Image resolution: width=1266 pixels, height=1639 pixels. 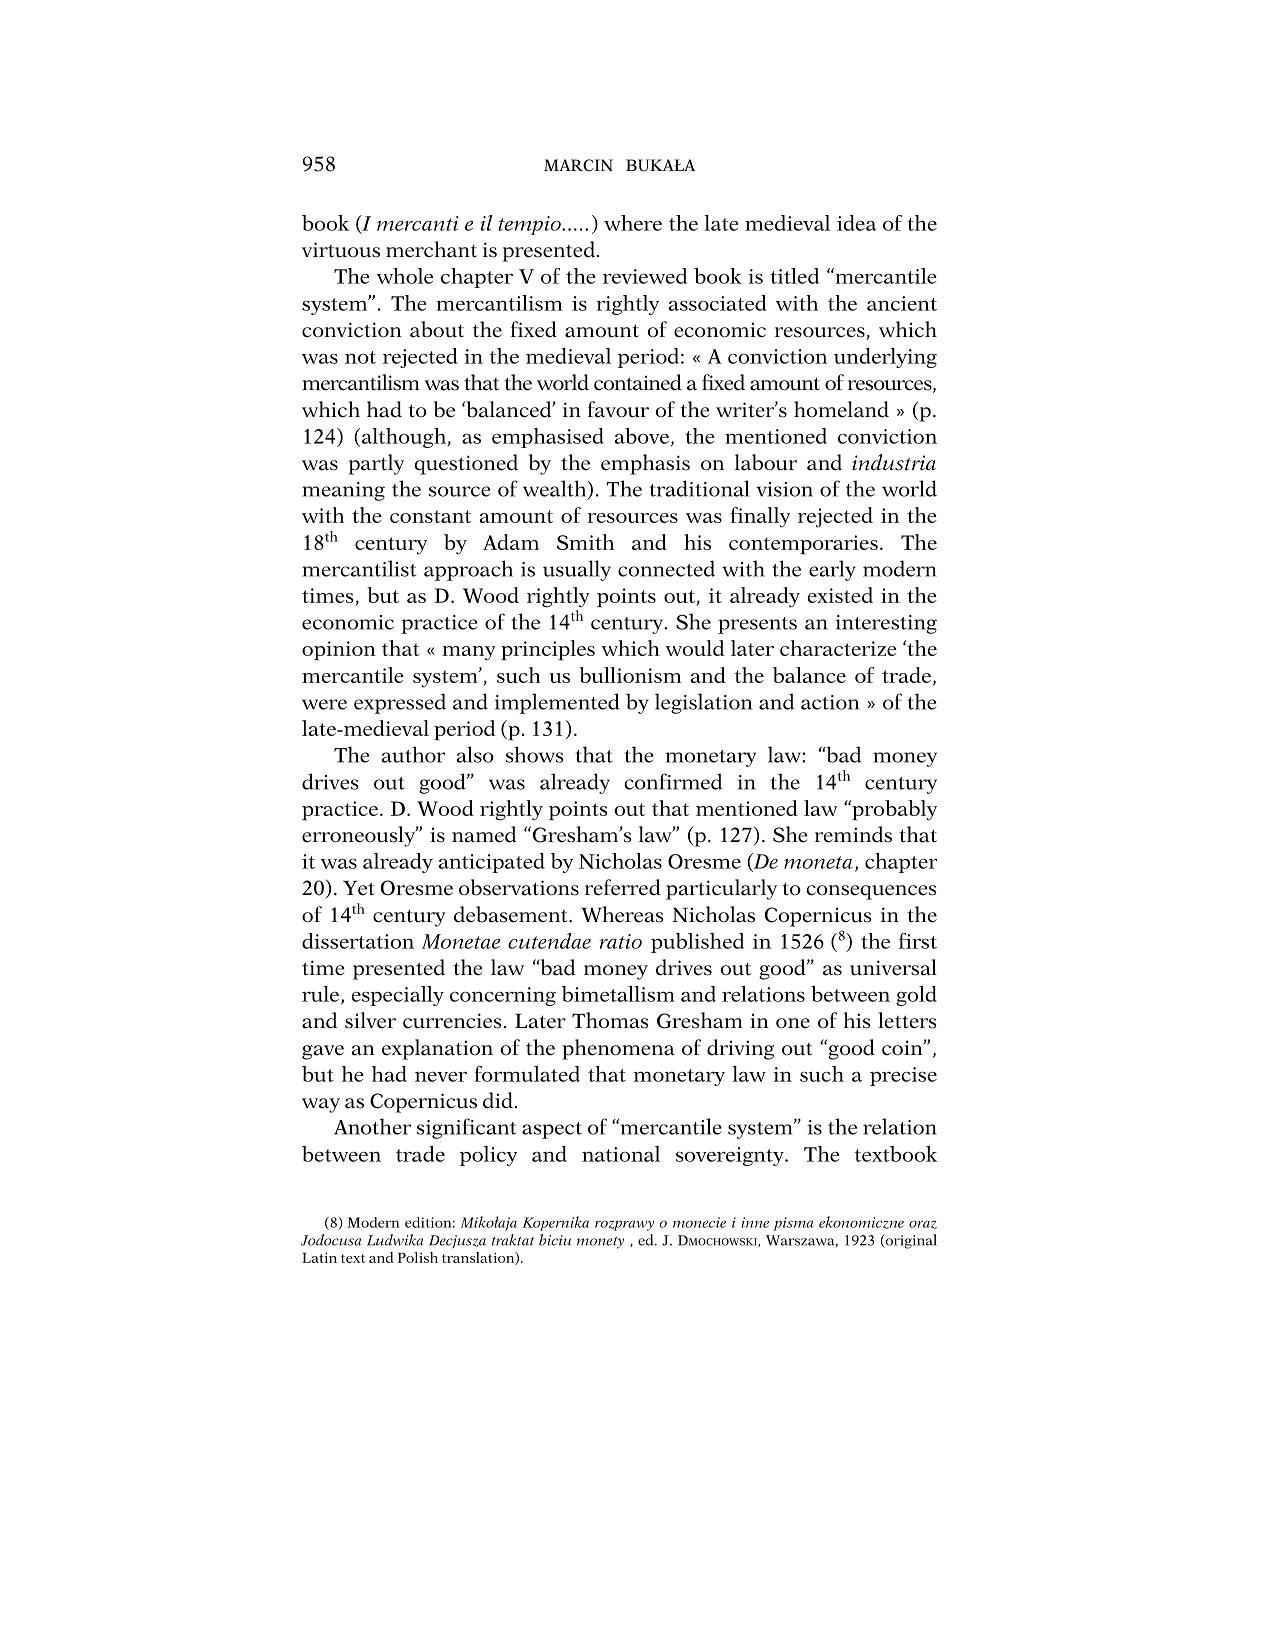 What do you see at coordinates (557, 703) in the screenshot?
I see `implemented` at bounding box center [557, 703].
